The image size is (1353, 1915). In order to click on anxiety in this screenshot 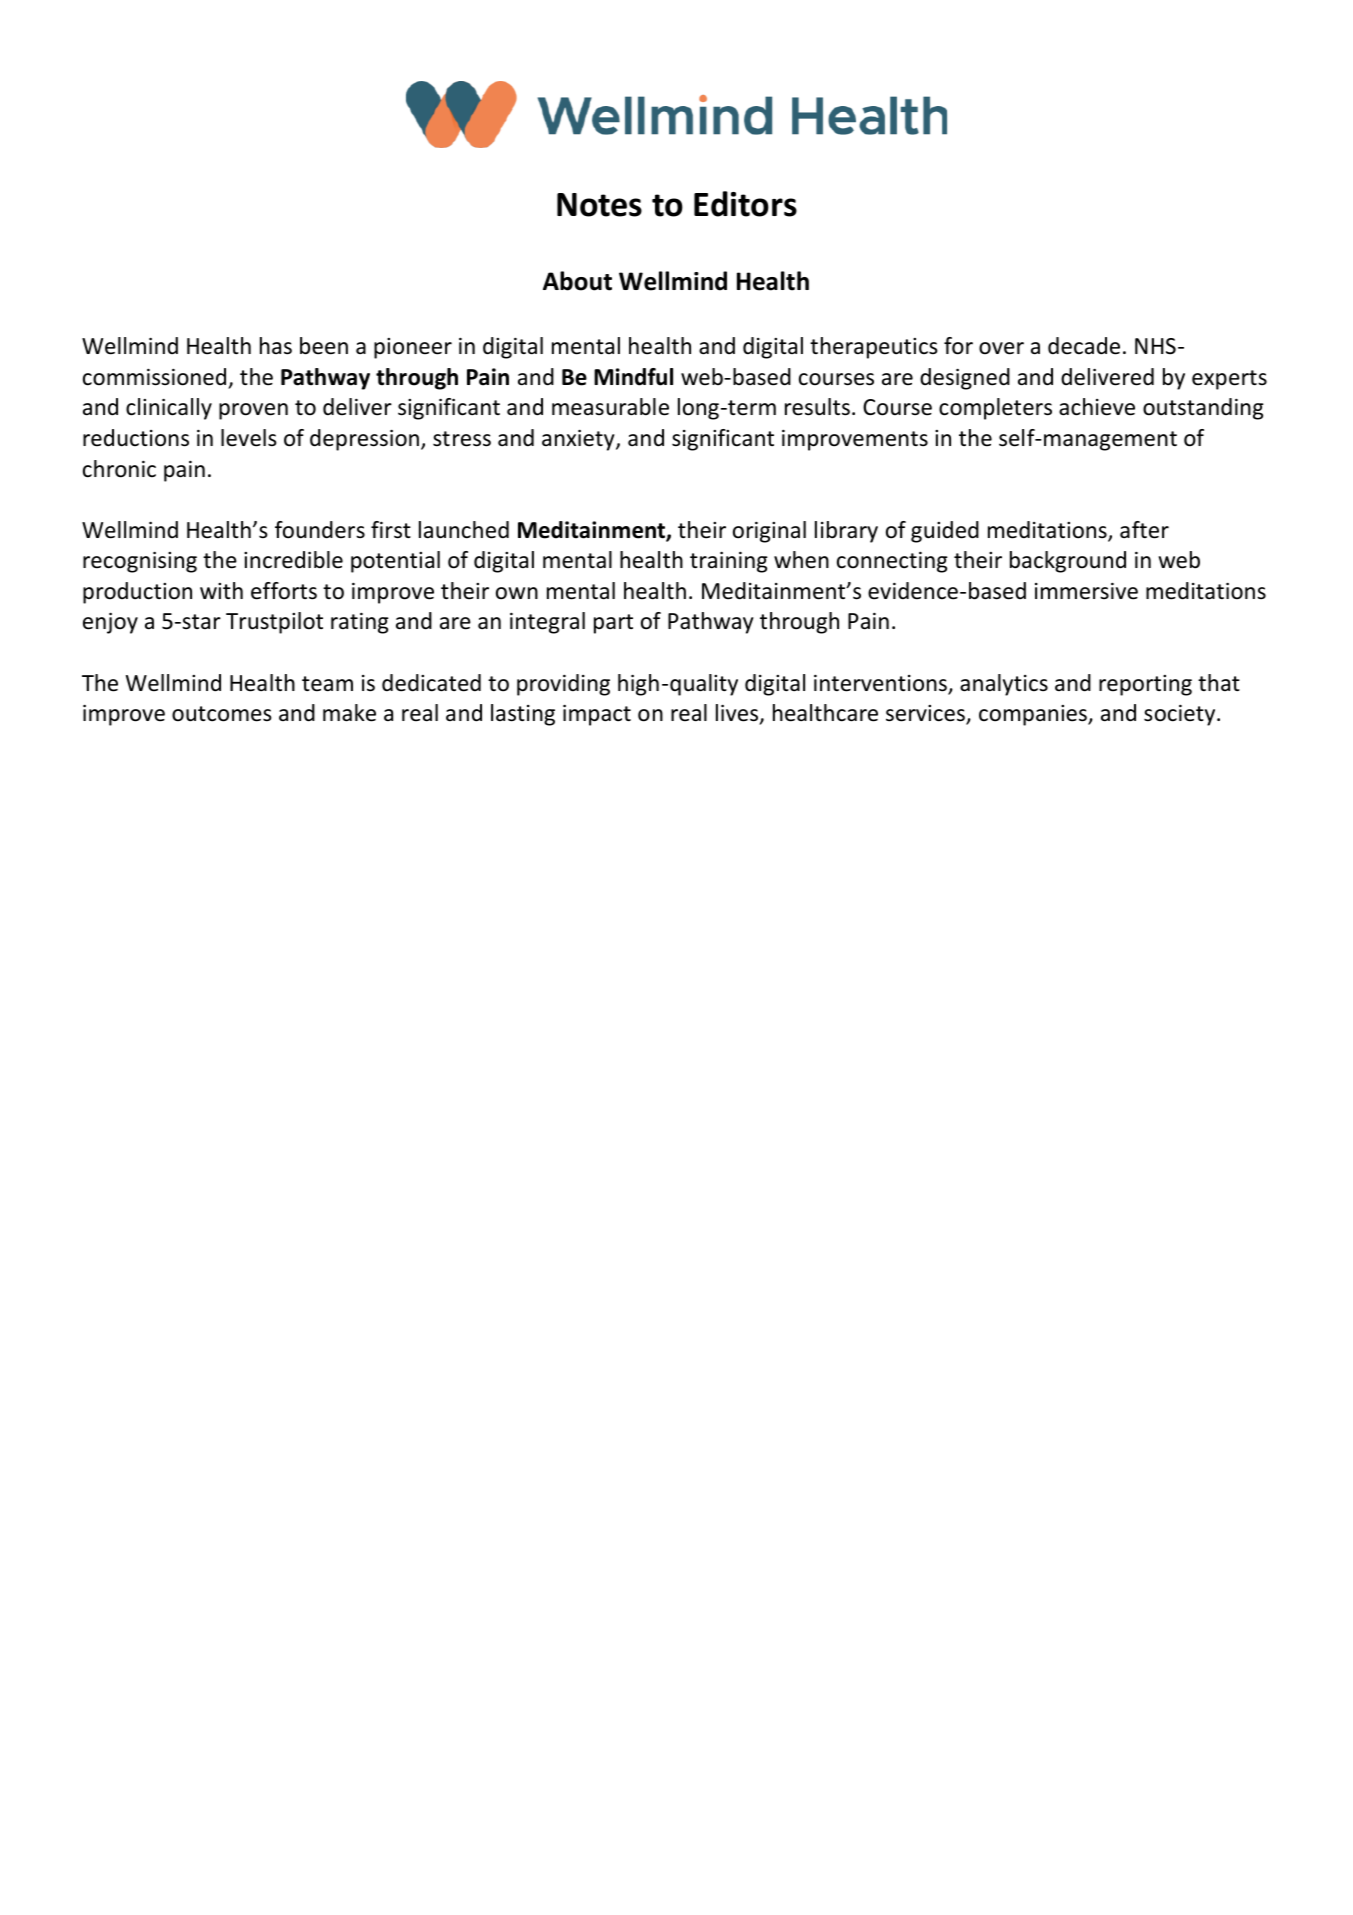, I will do `click(579, 440)`.
